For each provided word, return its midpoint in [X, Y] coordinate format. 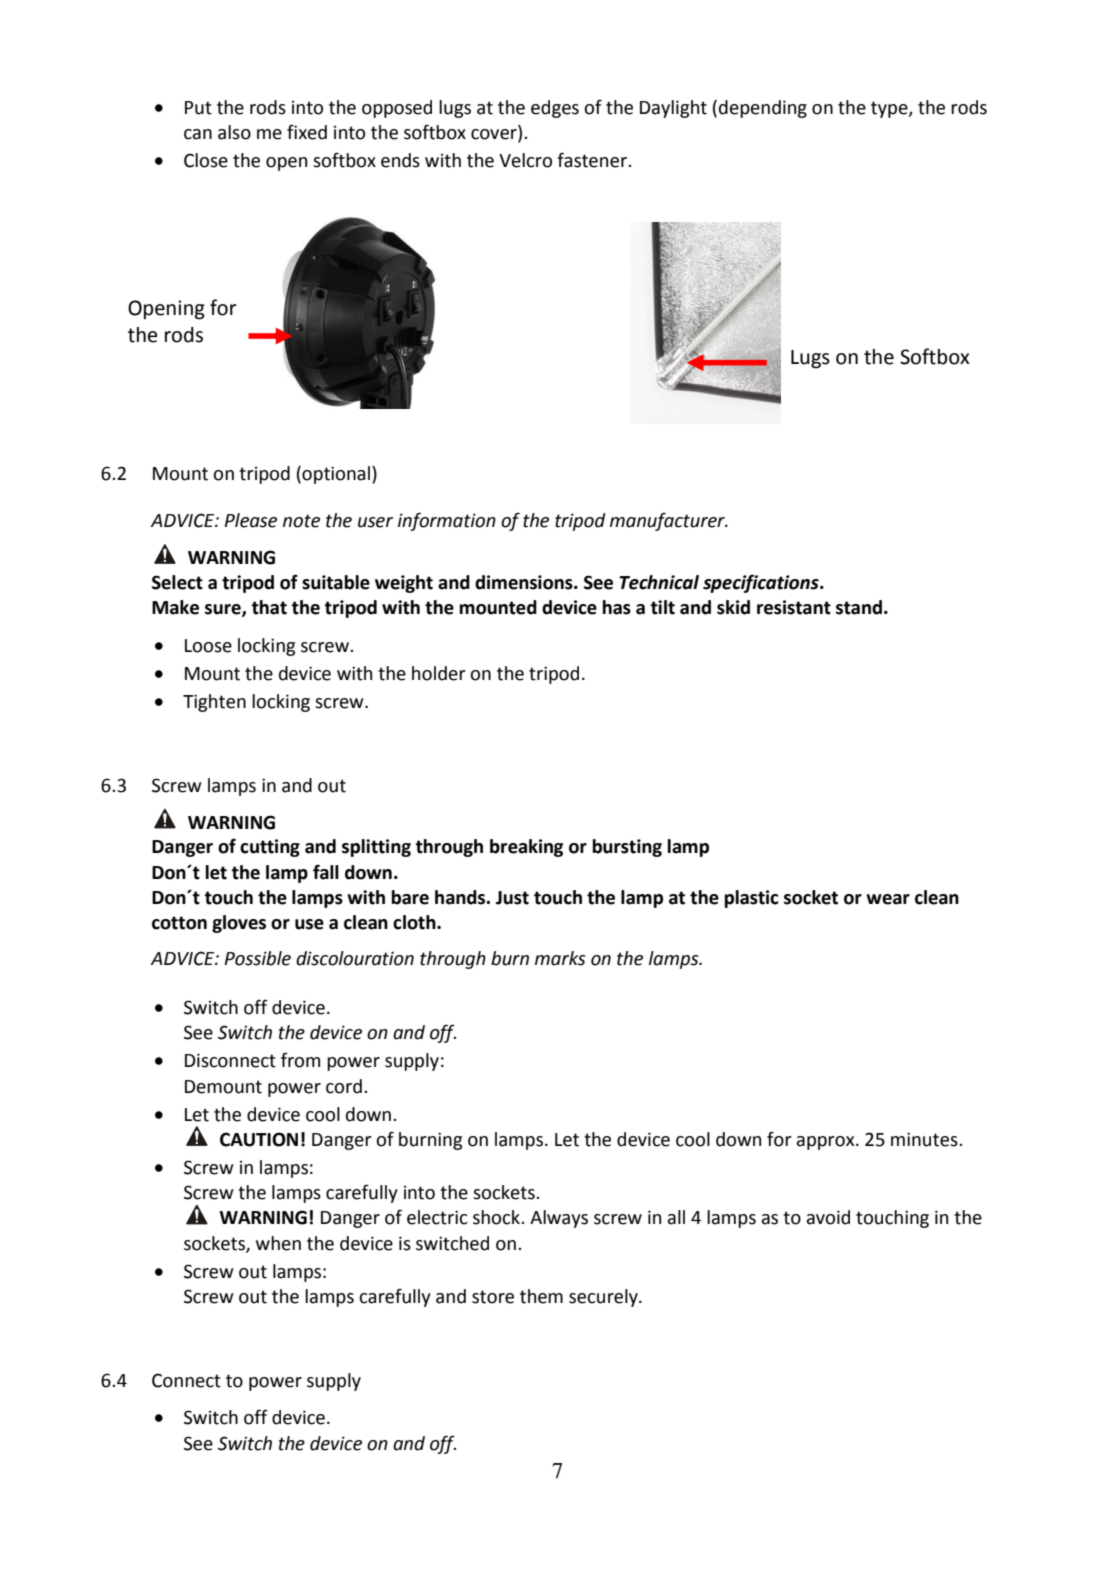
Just [512, 898]
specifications [762, 583]
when [278, 1243]
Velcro [525, 160]
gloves [239, 924]
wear [888, 899]
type [890, 109]
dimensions [525, 582]
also [234, 132]
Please [250, 520]
